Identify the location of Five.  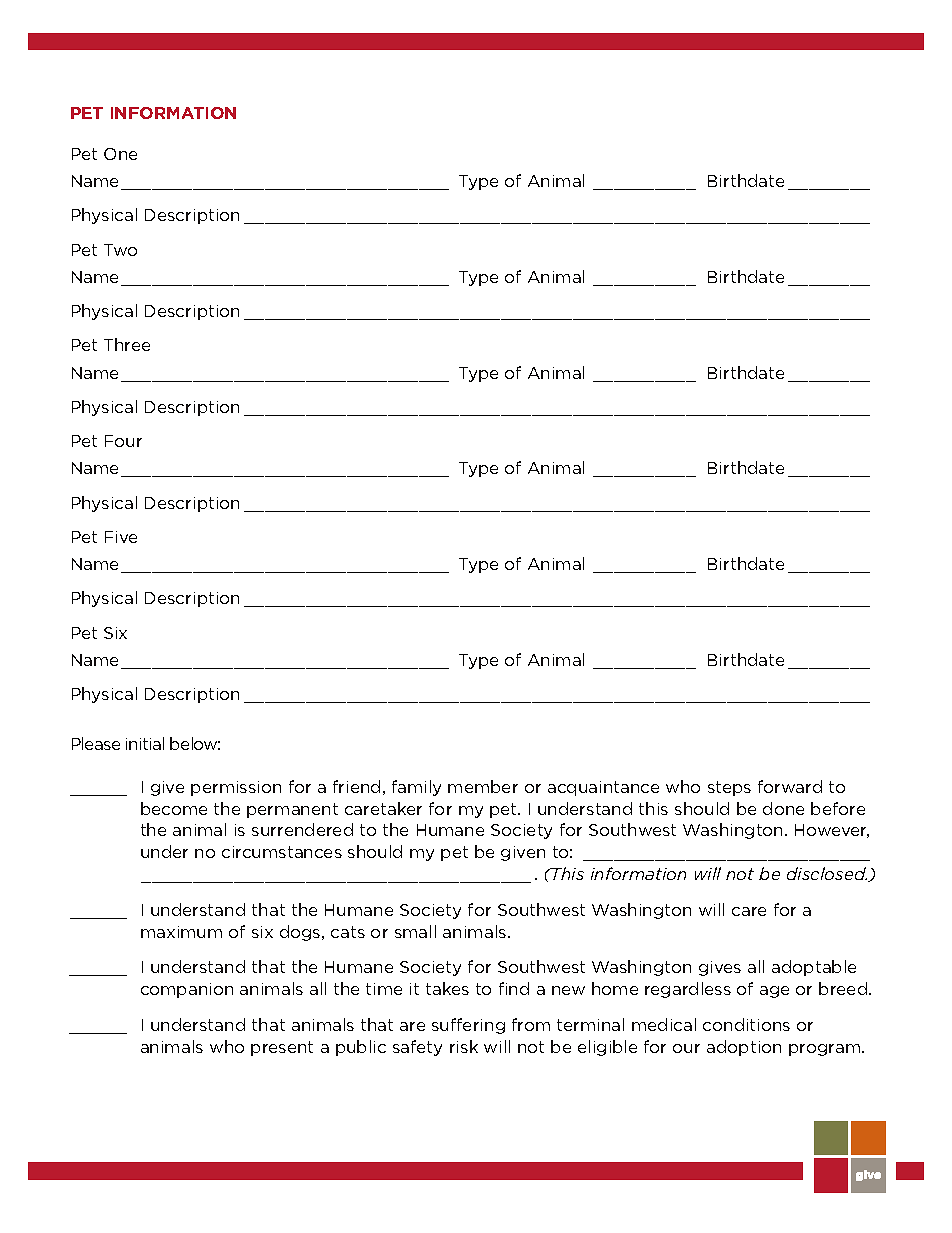
(121, 537).
